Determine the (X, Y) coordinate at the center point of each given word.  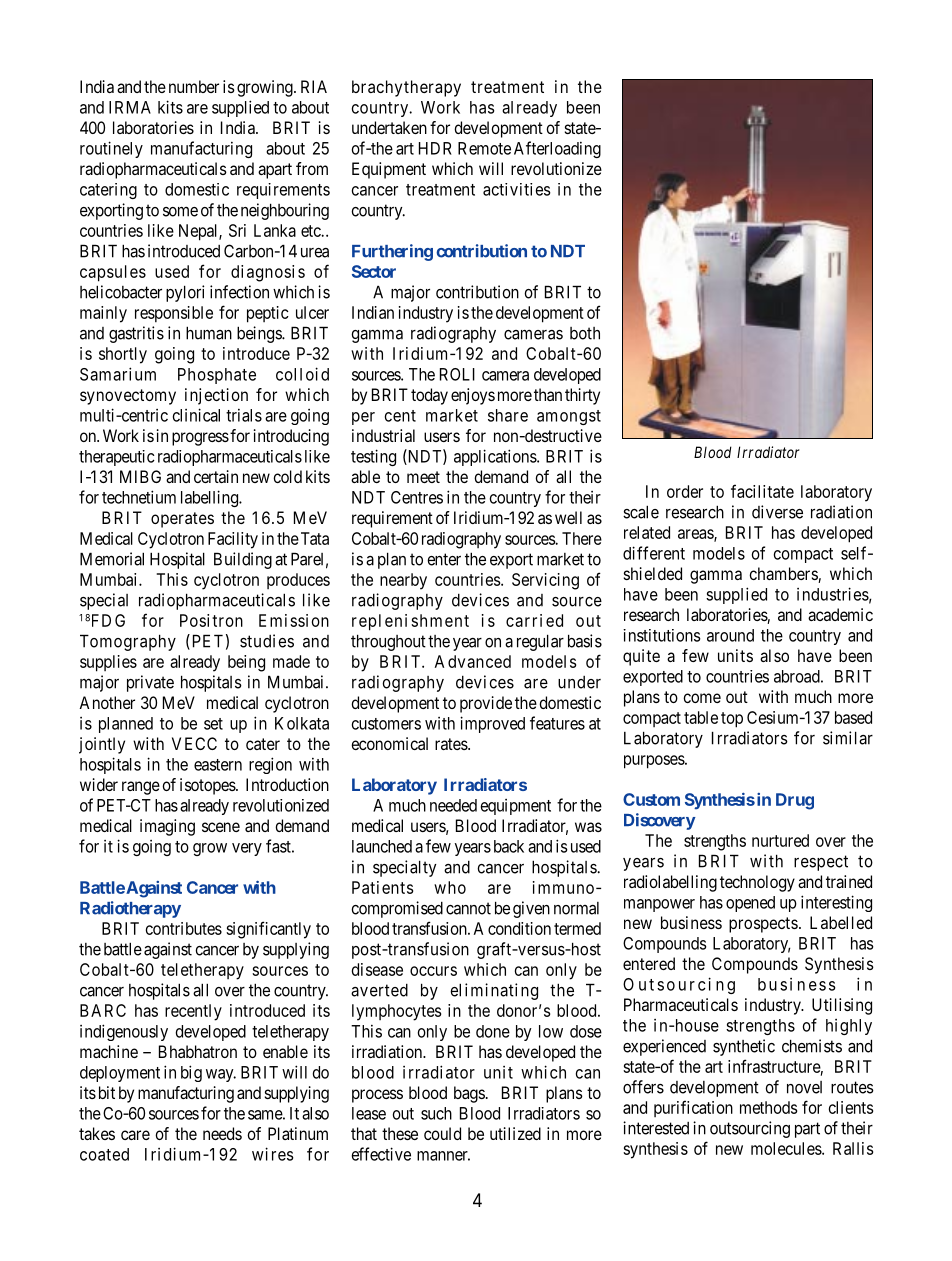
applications (496, 457)
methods (768, 1107)
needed (453, 805)
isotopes (208, 786)
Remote (484, 148)
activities (517, 189)
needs (222, 1133)
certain (216, 476)
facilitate (762, 491)
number (194, 86)
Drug (795, 801)
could (442, 1133)
